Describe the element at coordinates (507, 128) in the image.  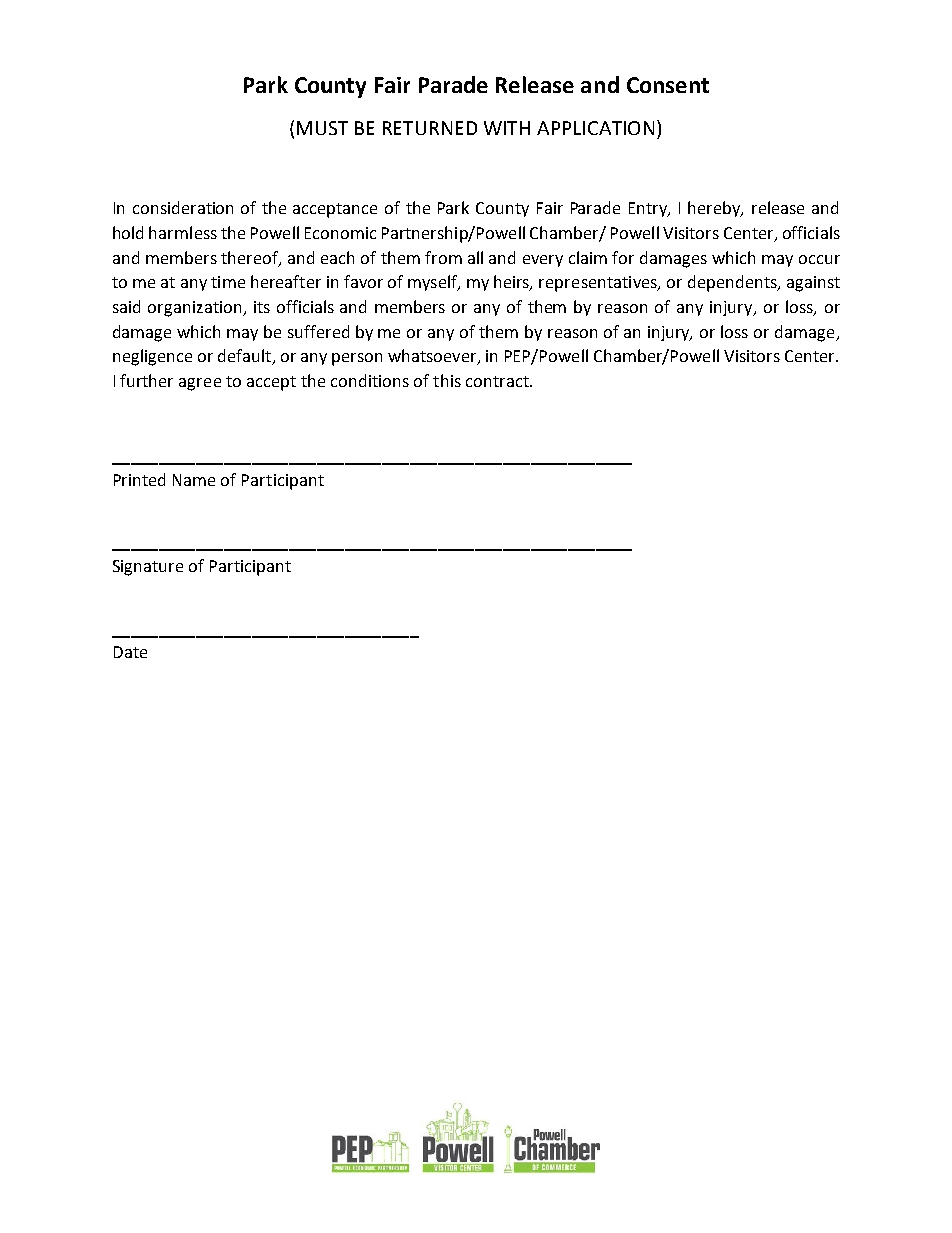
I see `WITH` at that location.
